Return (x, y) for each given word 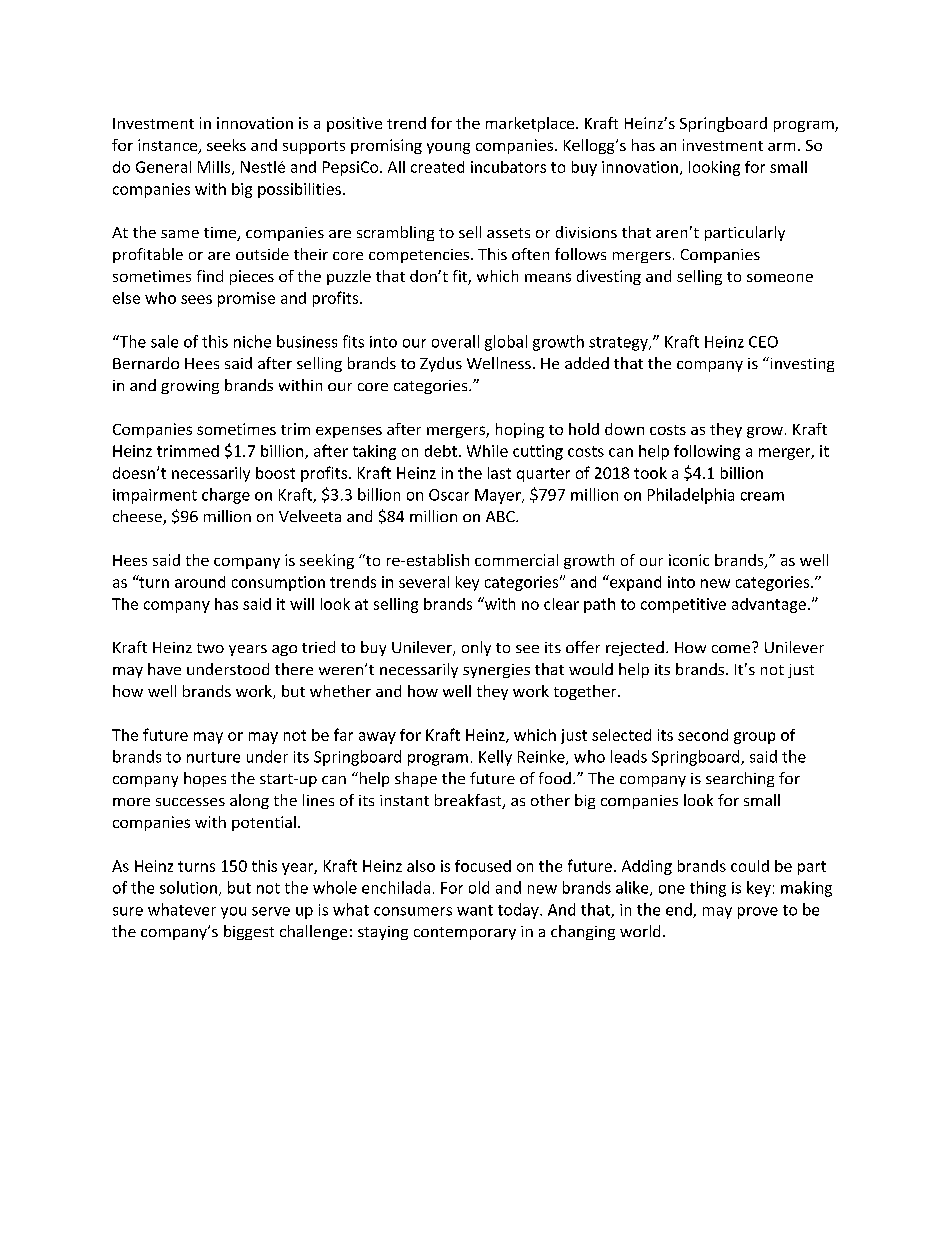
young (448, 148)
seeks (226, 145)
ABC (501, 516)
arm (781, 147)
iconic (689, 560)
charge (226, 496)
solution (188, 887)
